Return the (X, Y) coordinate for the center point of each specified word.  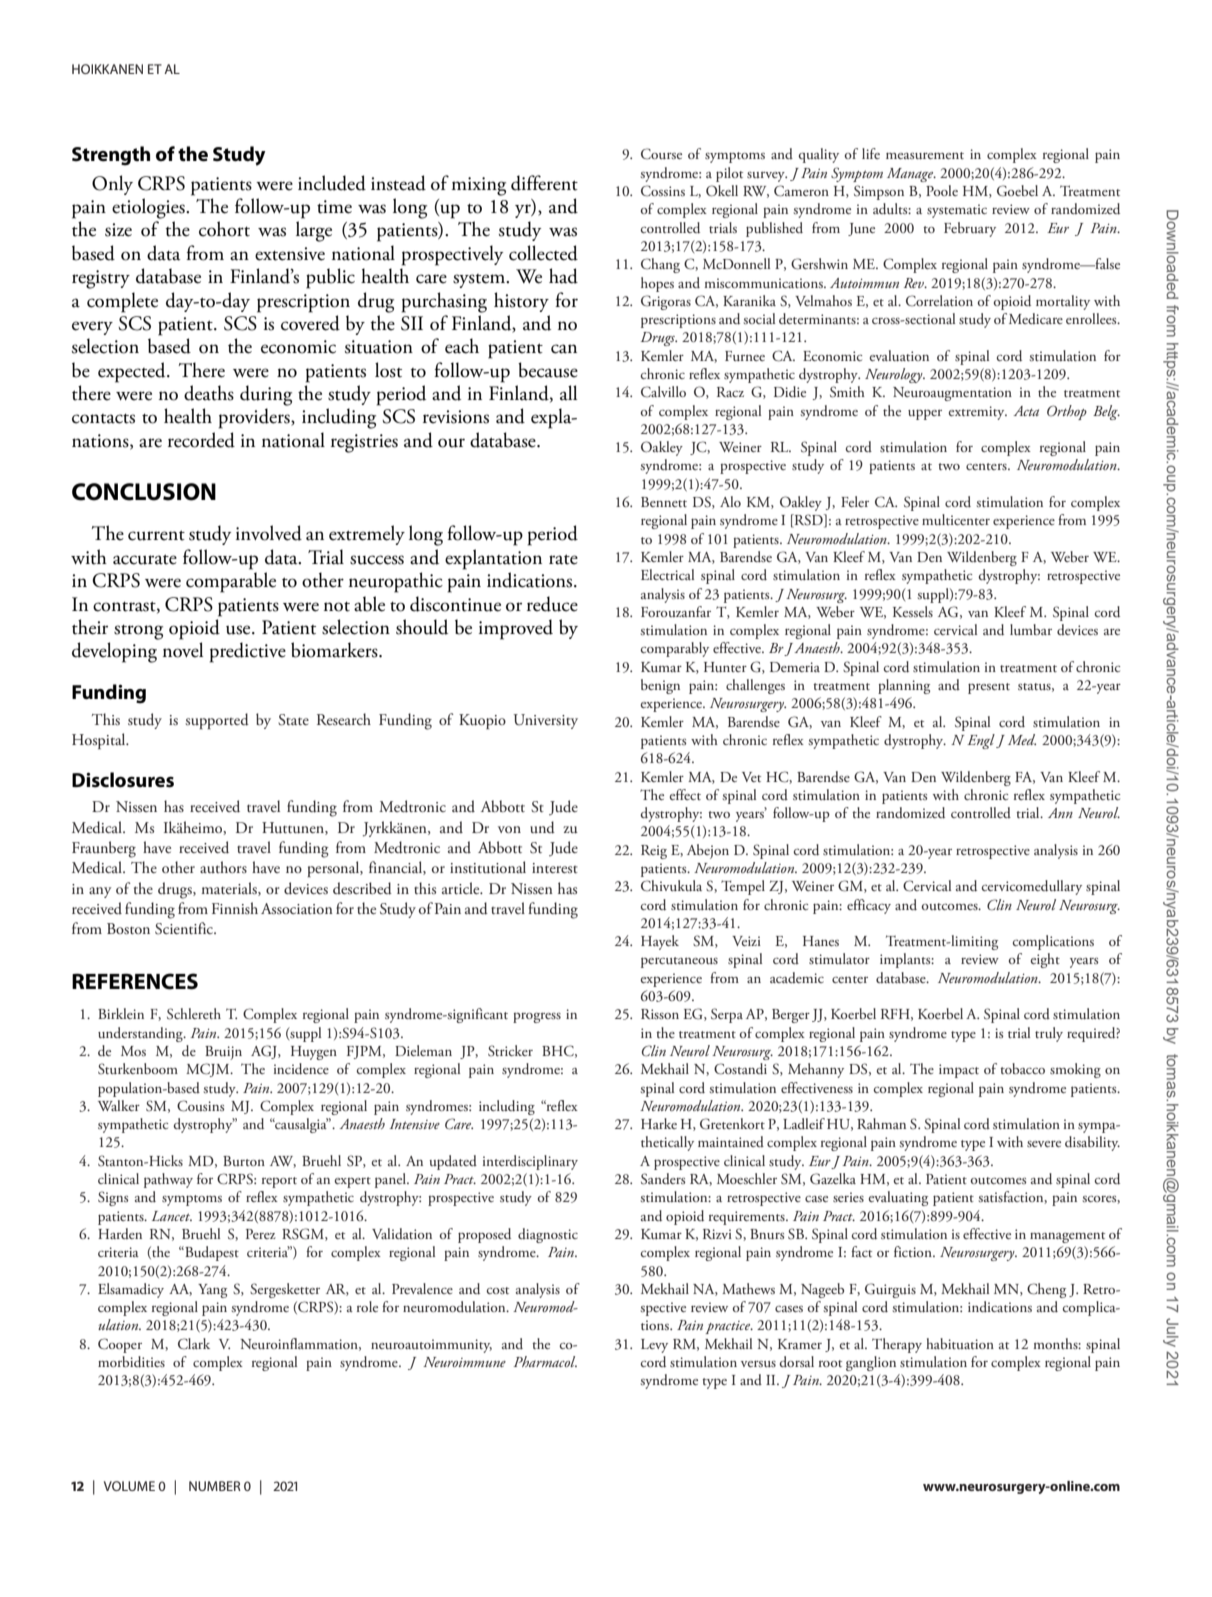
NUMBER (215, 1486)
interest (555, 868)
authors (223, 867)
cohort (224, 229)
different (544, 183)
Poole (942, 190)
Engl (981, 741)
